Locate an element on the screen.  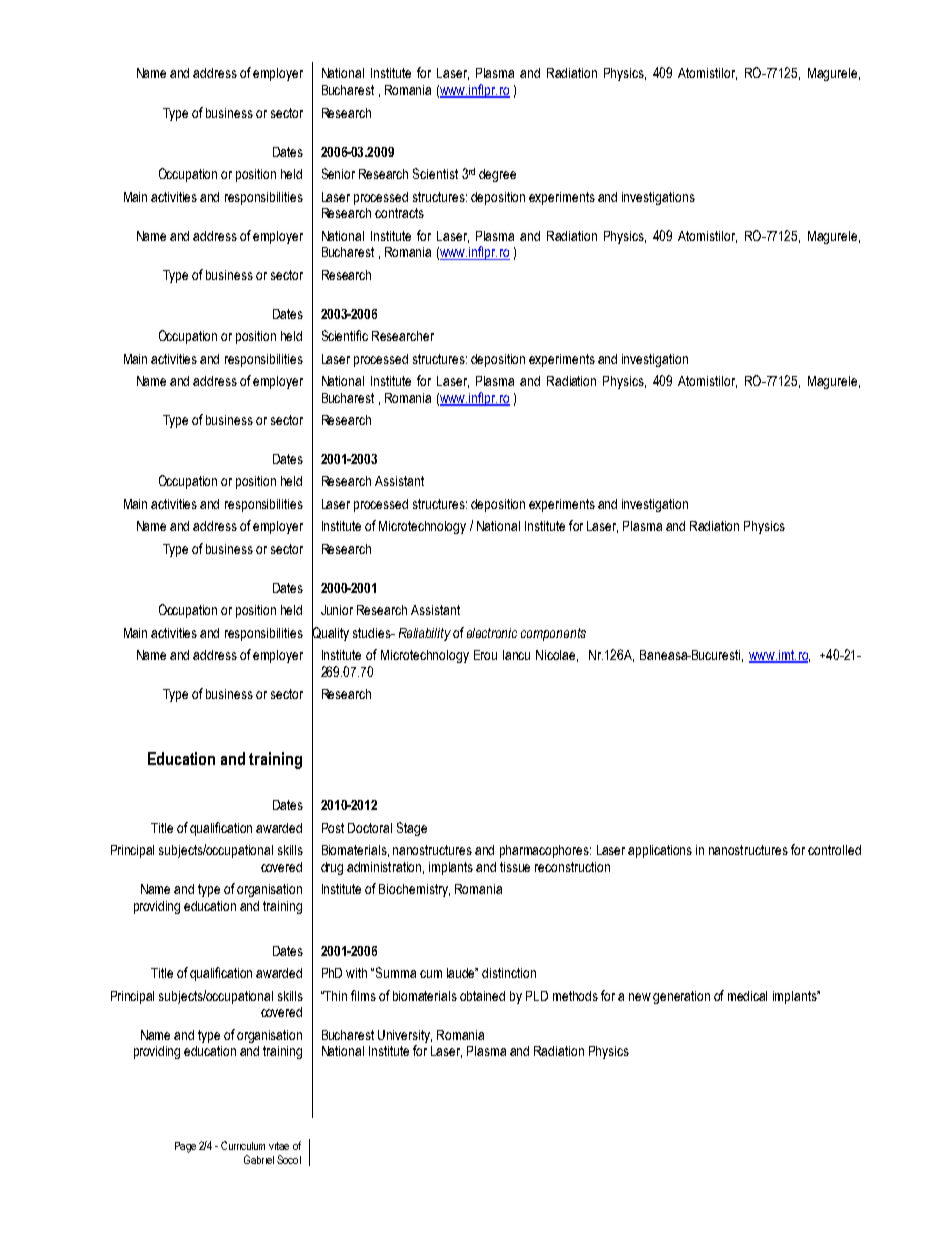
Post is located at coordinates (333, 828).
